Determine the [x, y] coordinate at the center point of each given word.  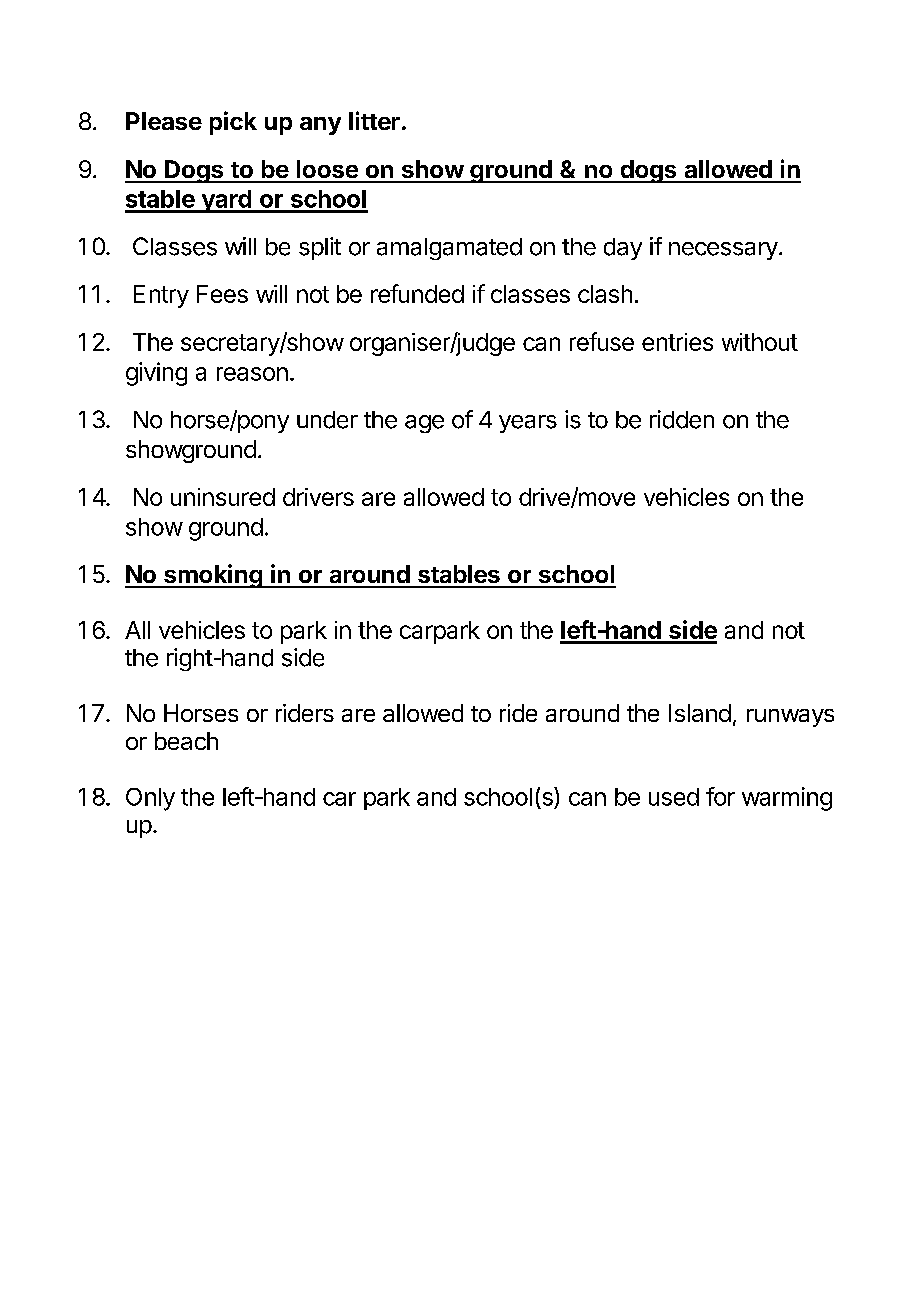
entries [677, 342]
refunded [417, 293]
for [720, 796]
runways [790, 718]
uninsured [223, 497]
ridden [682, 419]
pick [233, 123]
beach [186, 741]
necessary [723, 251]
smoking [213, 576]
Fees [222, 294]
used [674, 797]
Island [700, 713]
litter [374, 120]
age [424, 424]
